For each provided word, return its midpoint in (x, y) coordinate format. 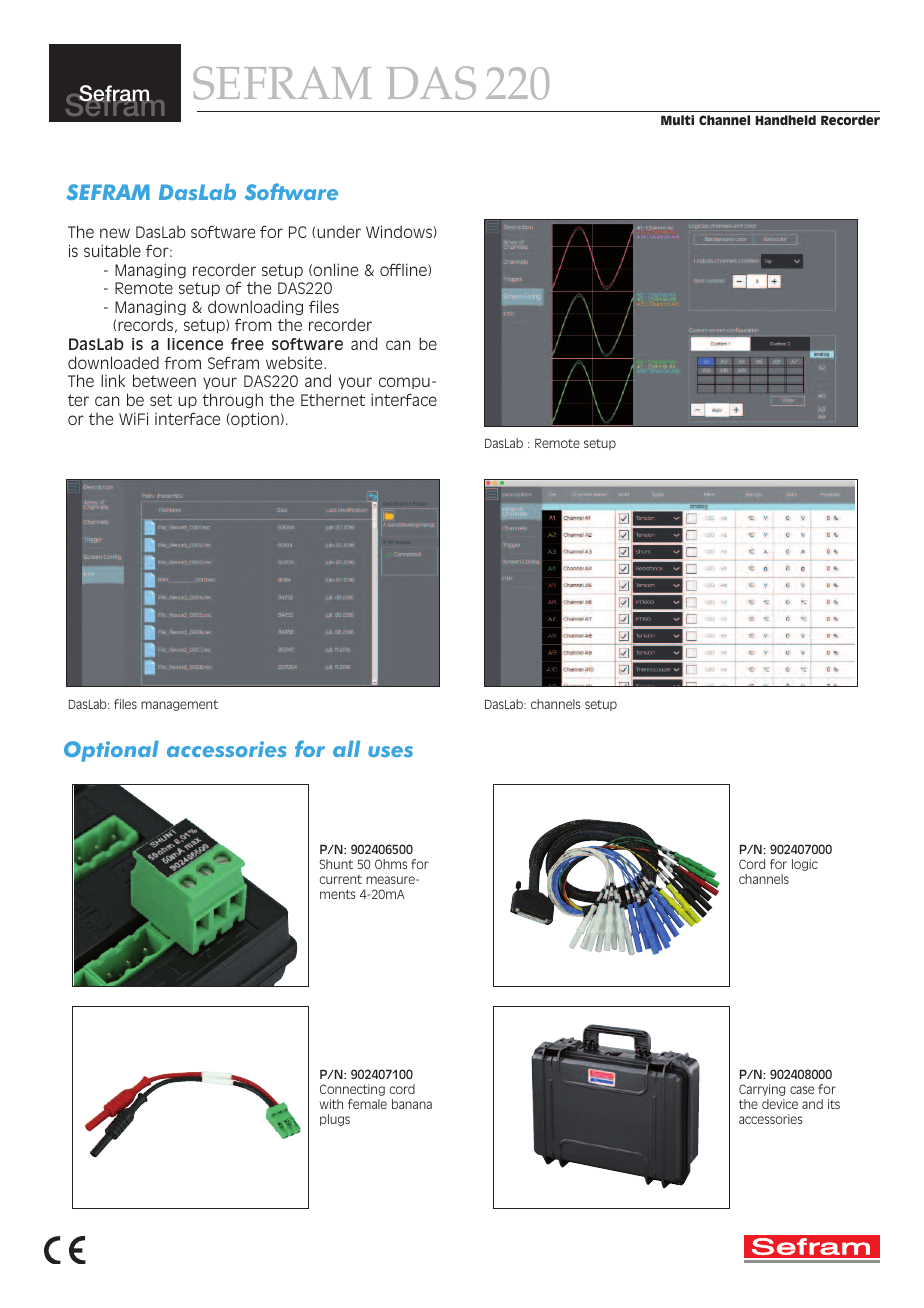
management (179, 705)
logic (805, 865)
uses (390, 751)
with (331, 1104)
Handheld (785, 120)
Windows (399, 231)
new (115, 233)
